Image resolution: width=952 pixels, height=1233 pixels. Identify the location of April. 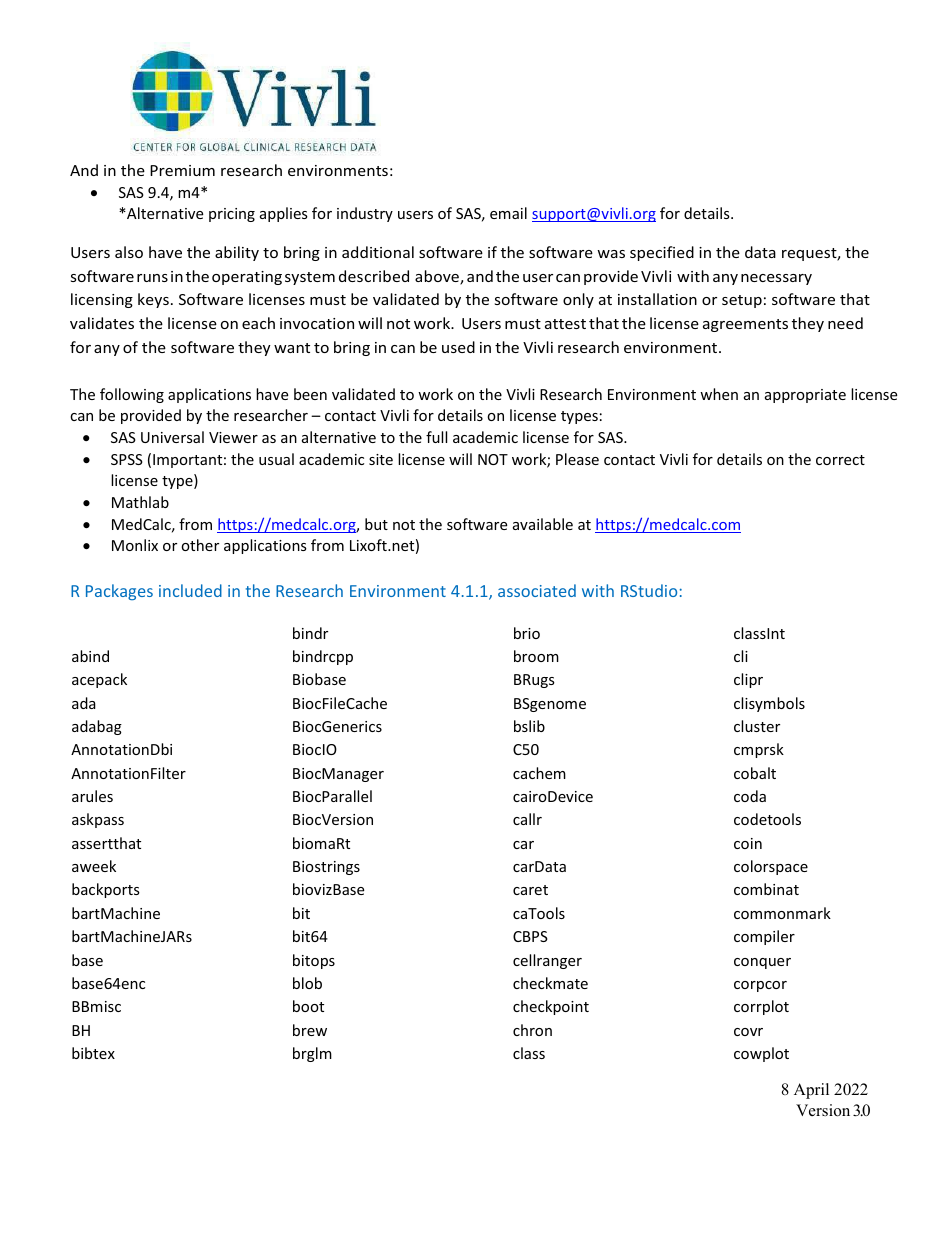
(811, 1091).
